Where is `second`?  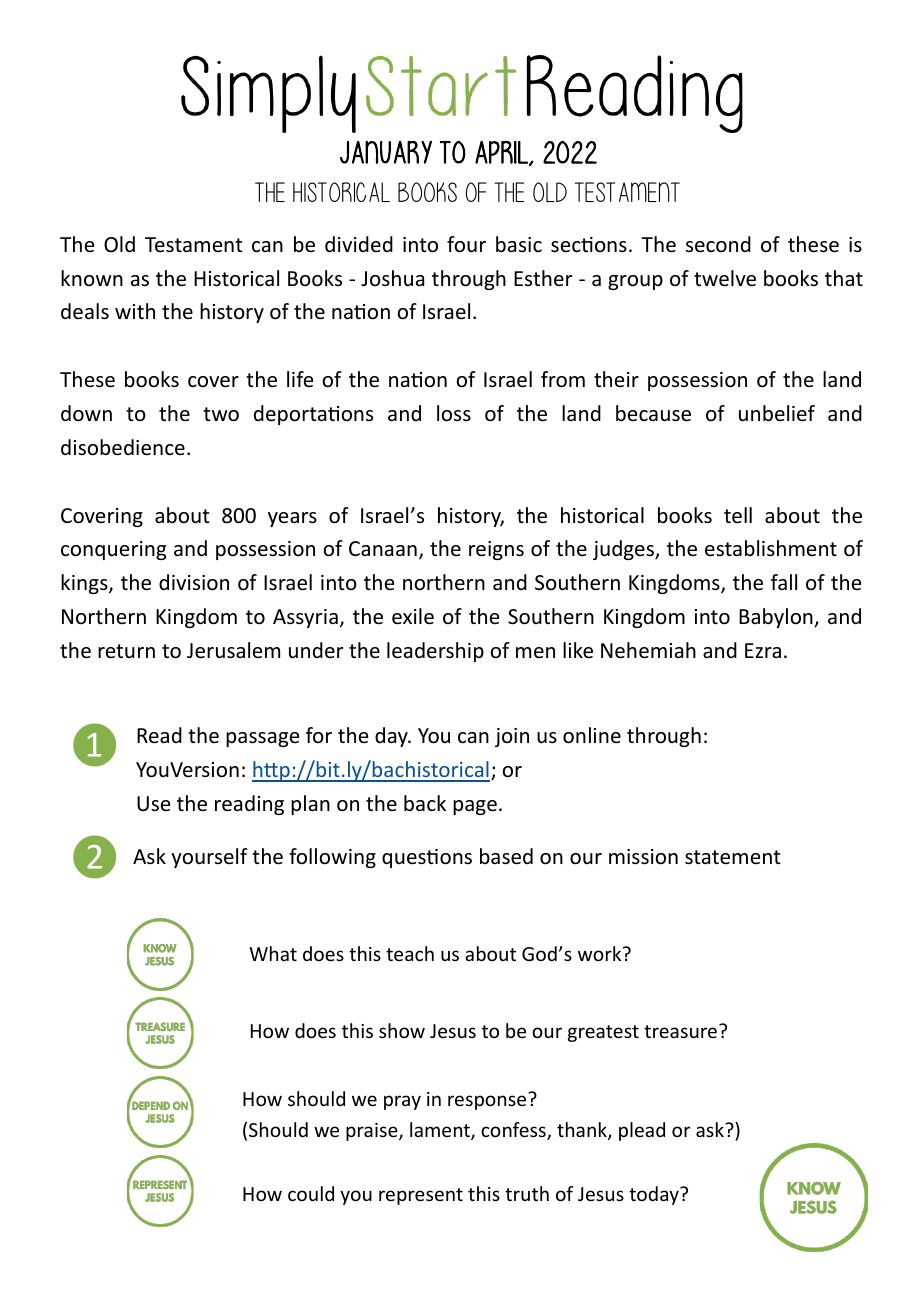 second is located at coordinates (718, 244).
